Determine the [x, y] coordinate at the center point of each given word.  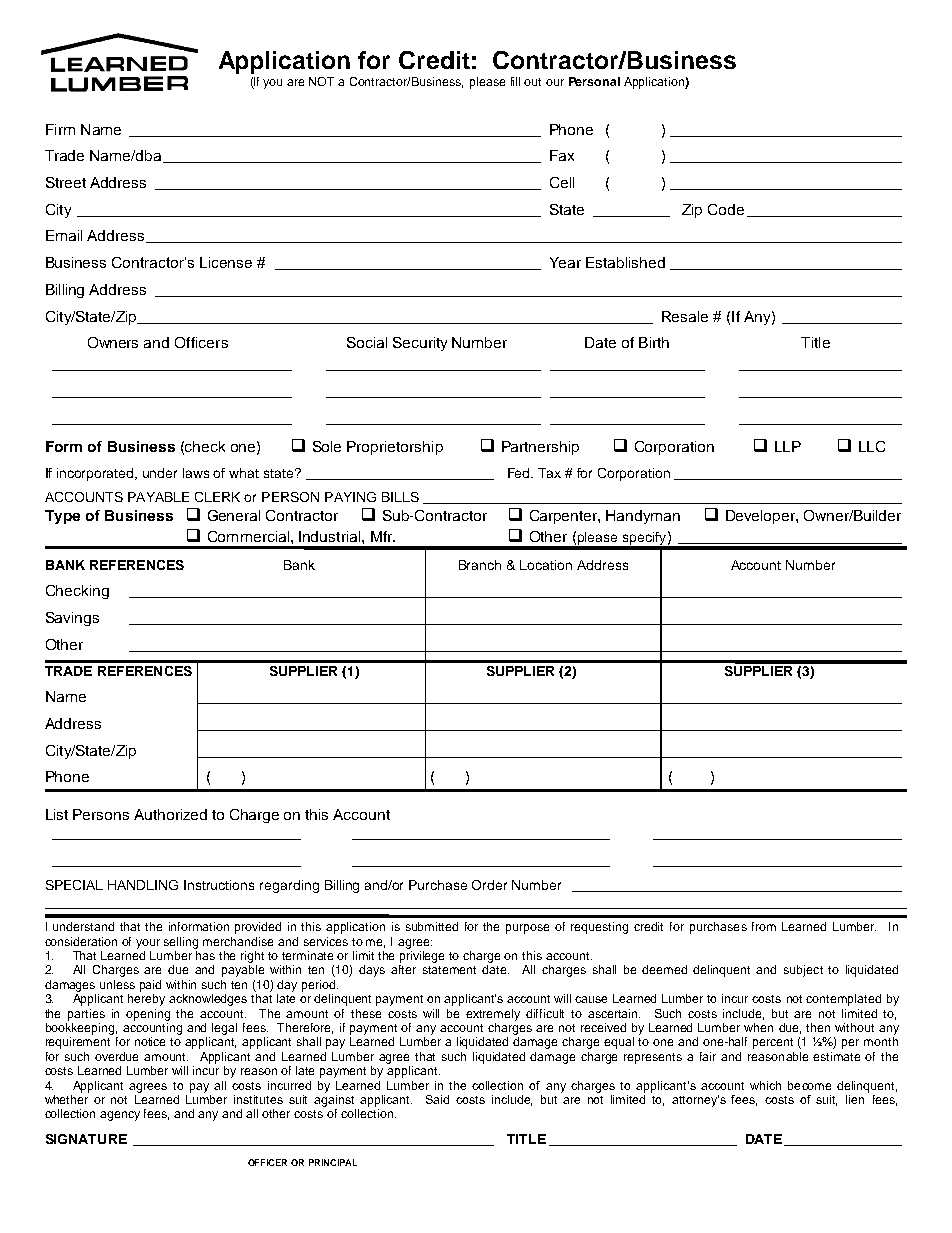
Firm [60, 129]
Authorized [170, 814]
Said [437, 1099]
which [765, 1085]
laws [196, 473]
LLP [788, 446]
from [764, 926]
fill [515, 81]
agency [120, 1116]
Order [489, 885]
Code [726, 209]
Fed [520, 473]
